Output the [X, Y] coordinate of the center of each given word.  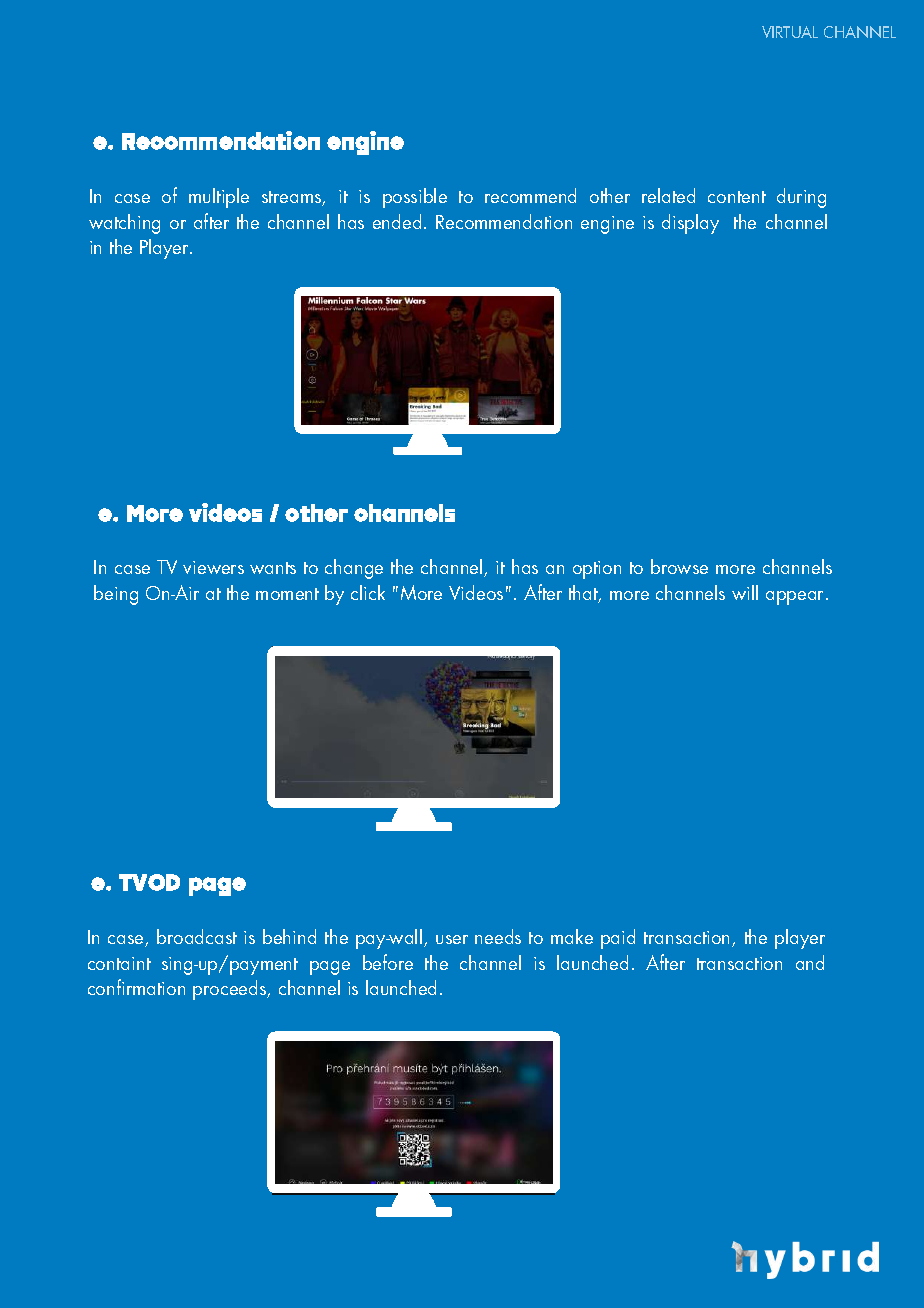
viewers [213, 567]
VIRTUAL [790, 32]
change [354, 569]
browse [679, 566]
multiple [219, 198]
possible [415, 198]
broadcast [197, 936]
